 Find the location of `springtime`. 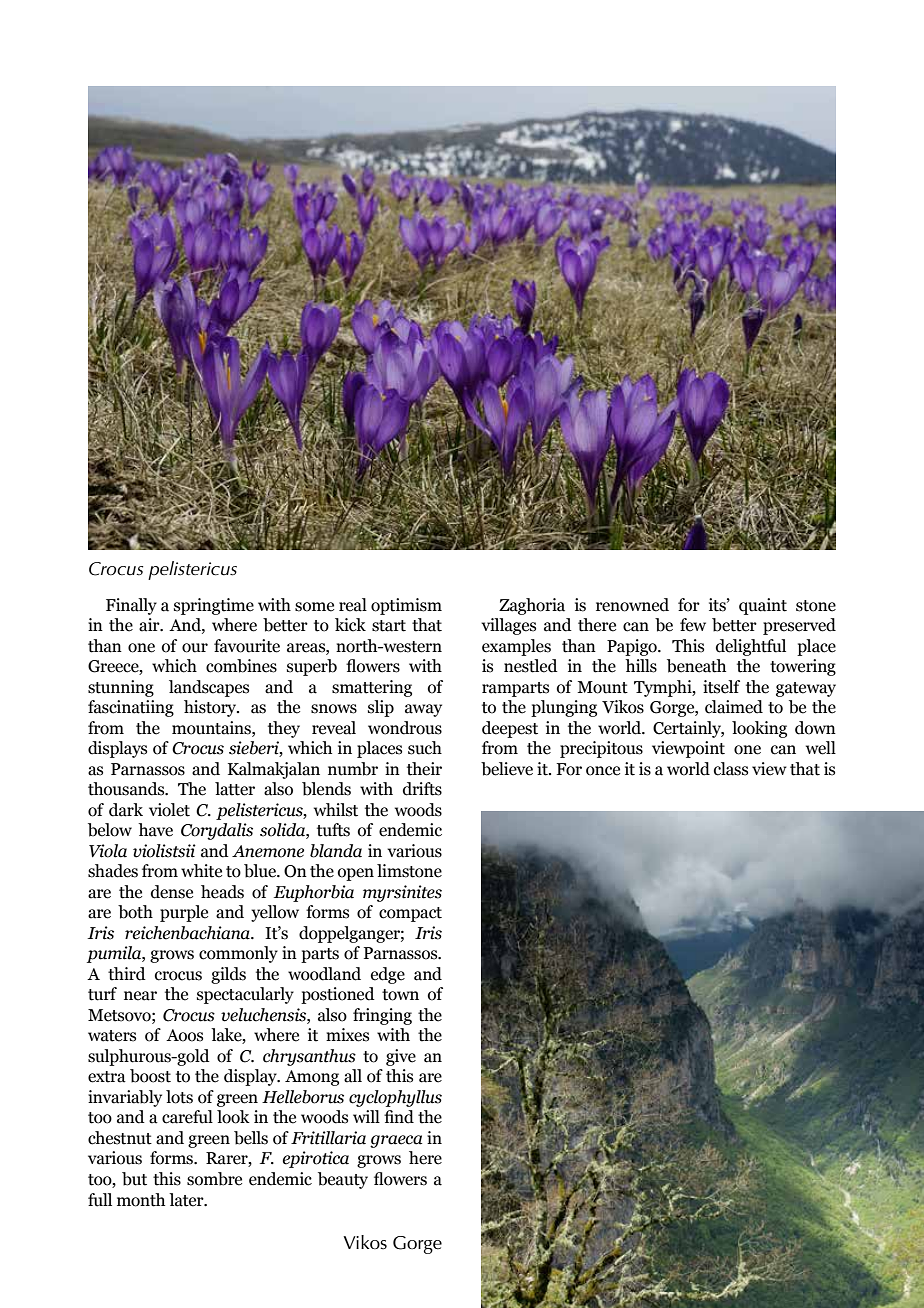

springtime is located at coordinates (214, 606).
